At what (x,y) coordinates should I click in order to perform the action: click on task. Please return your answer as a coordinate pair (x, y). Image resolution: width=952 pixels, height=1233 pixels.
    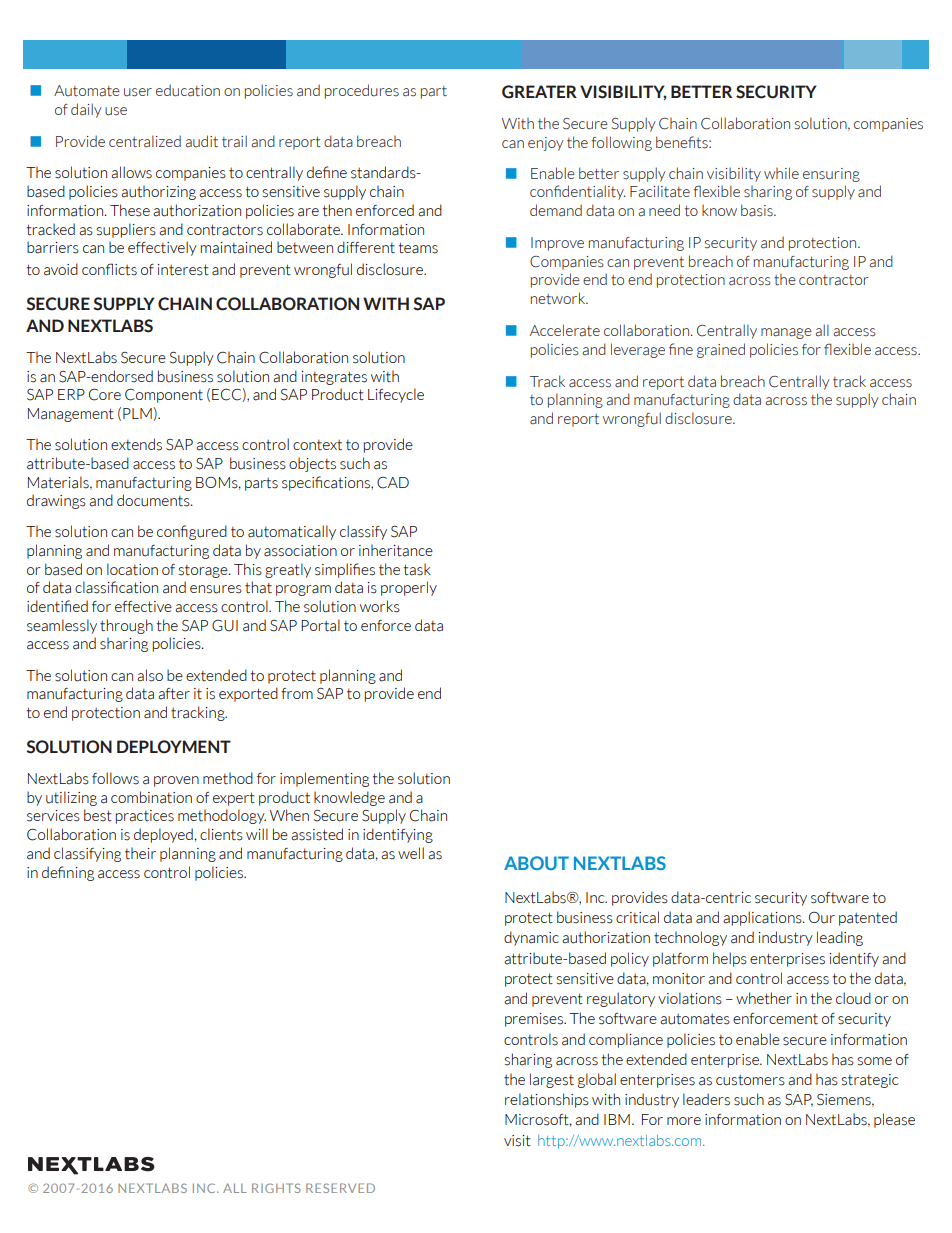
    Looking at the image, I should click on (417, 569).
